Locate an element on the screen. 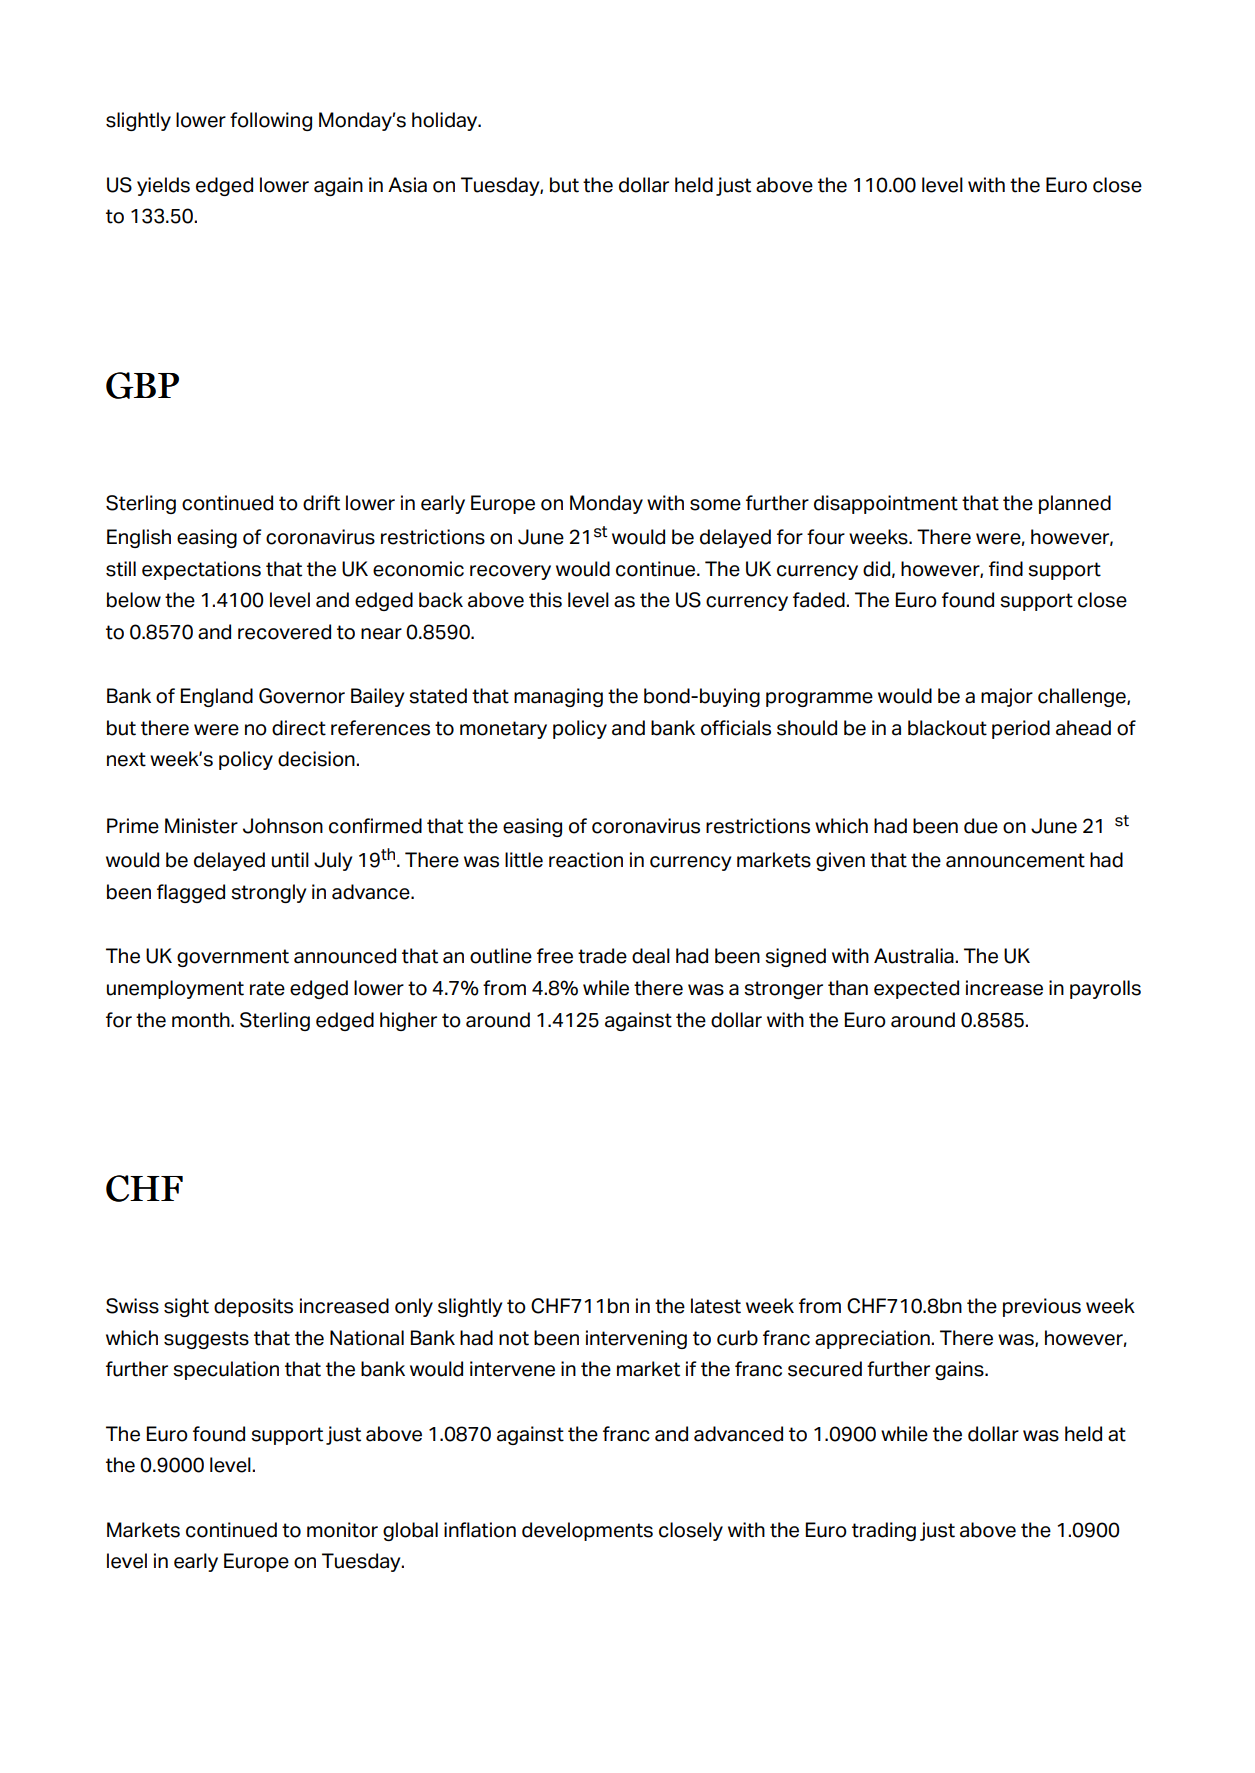  Minister is located at coordinates (201, 826).
